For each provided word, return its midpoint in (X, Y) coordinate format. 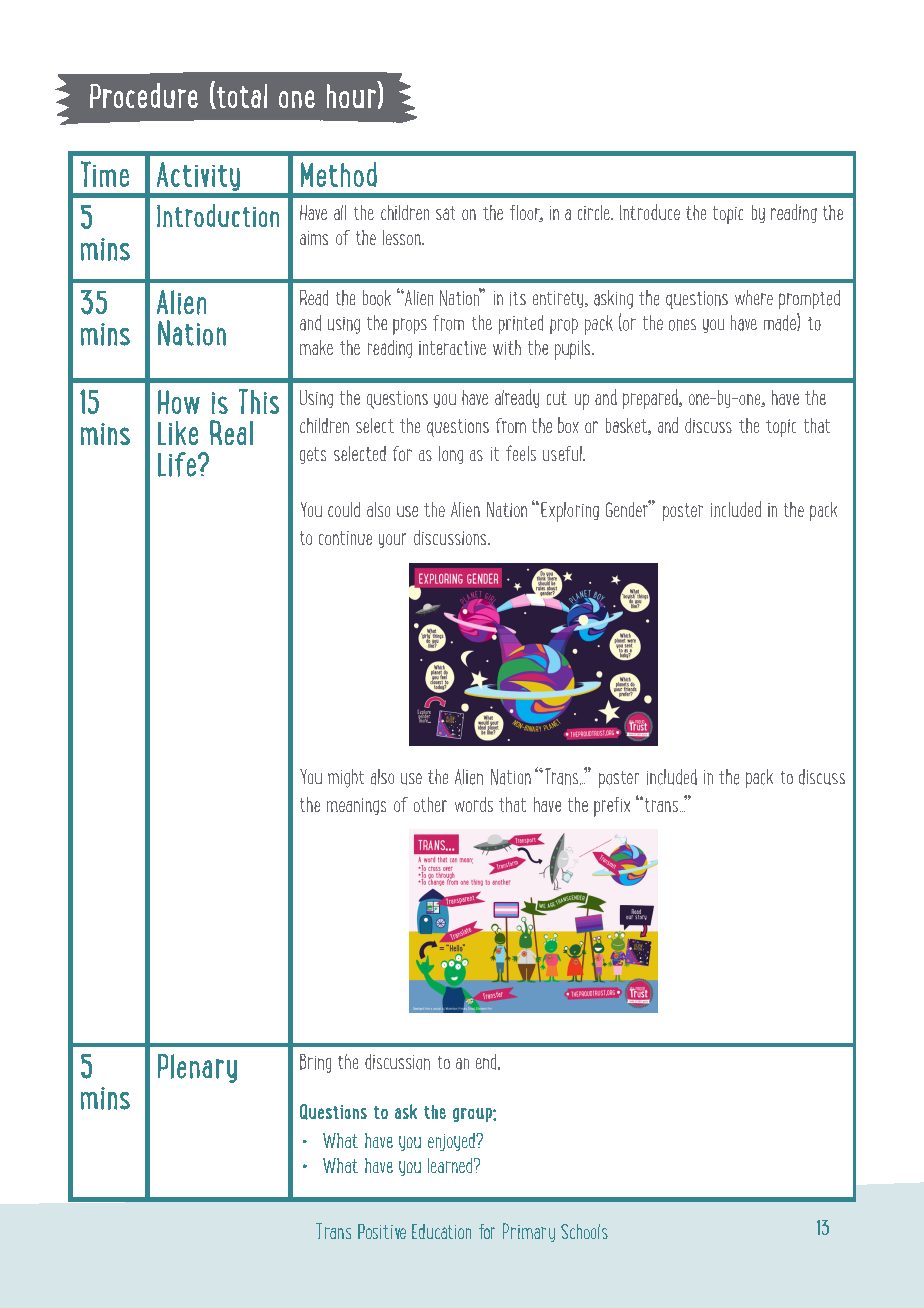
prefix (612, 807)
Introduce (650, 212)
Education (441, 1231)
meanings (356, 806)
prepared (651, 399)
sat (445, 213)
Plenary (197, 1068)
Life (178, 464)
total (241, 96)
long (451, 455)
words (474, 804)
